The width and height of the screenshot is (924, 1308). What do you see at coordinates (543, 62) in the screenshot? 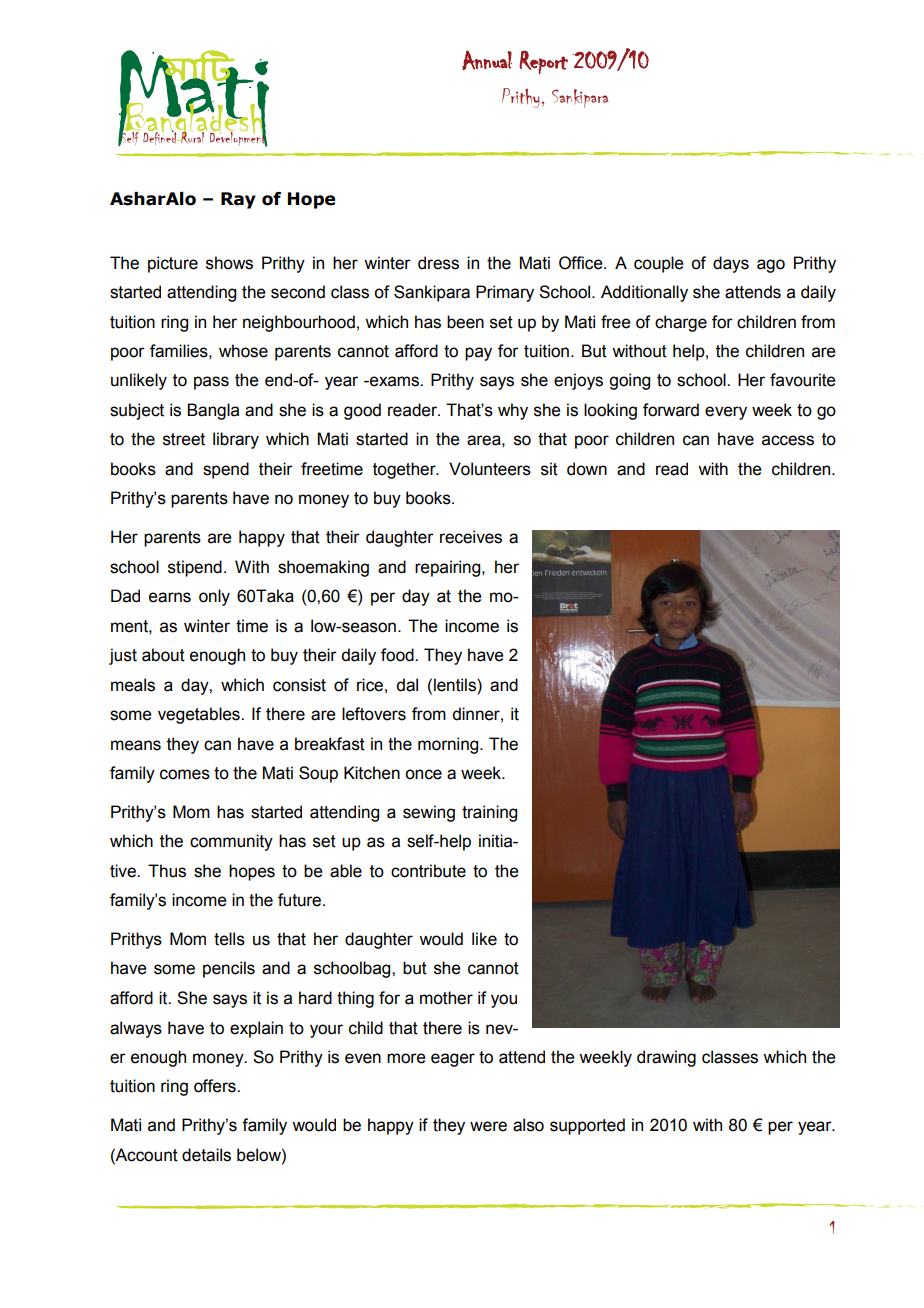
I see `Report` at bounding box center [543, 62].
